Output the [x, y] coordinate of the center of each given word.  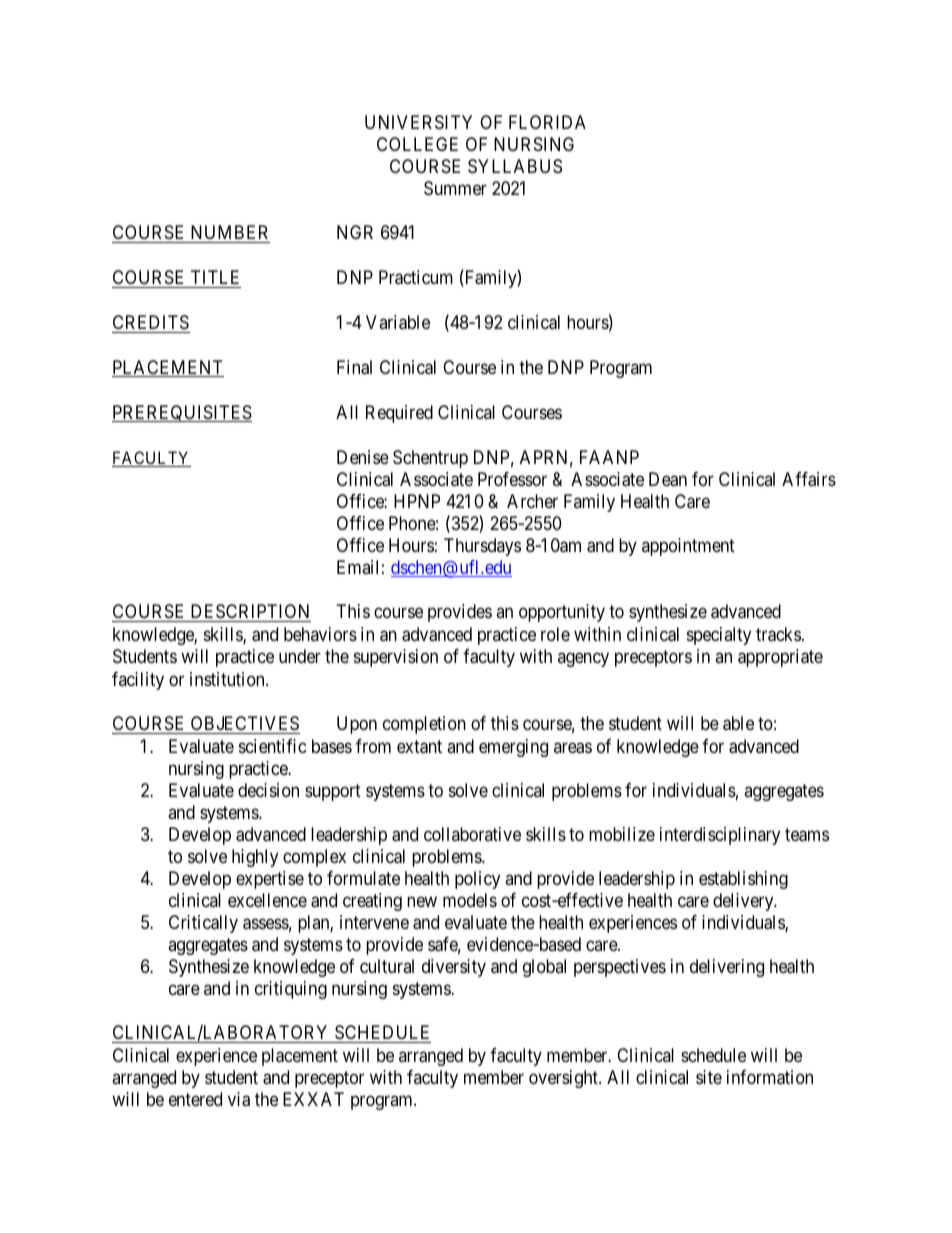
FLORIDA [547, 122]
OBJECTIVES [244, 725]
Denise [363, 457]
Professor [512, 479]
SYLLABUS [515, 166]
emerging [513, 748]
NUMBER [229, 234]
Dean [668, 479]
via [239, 1099]
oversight [564, 1079]
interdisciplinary [720, 836]
